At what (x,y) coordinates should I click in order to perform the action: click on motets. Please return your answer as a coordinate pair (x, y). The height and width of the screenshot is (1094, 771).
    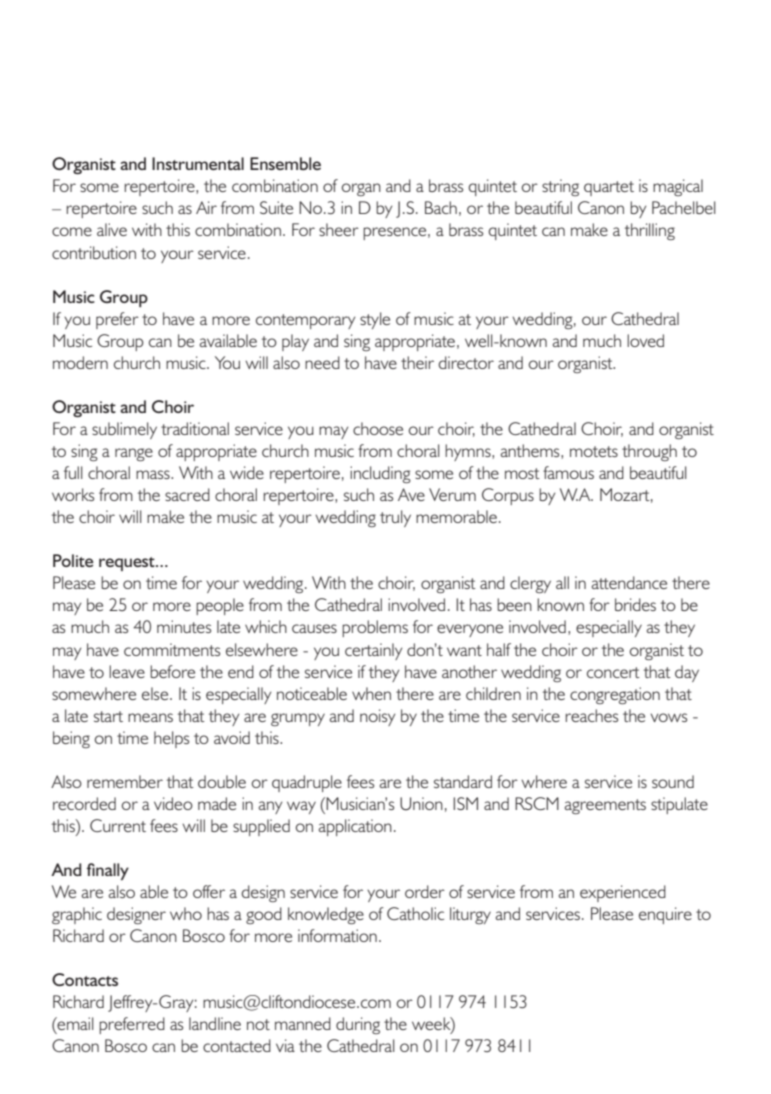
    Looking at the image, I should click on (594, 451).
